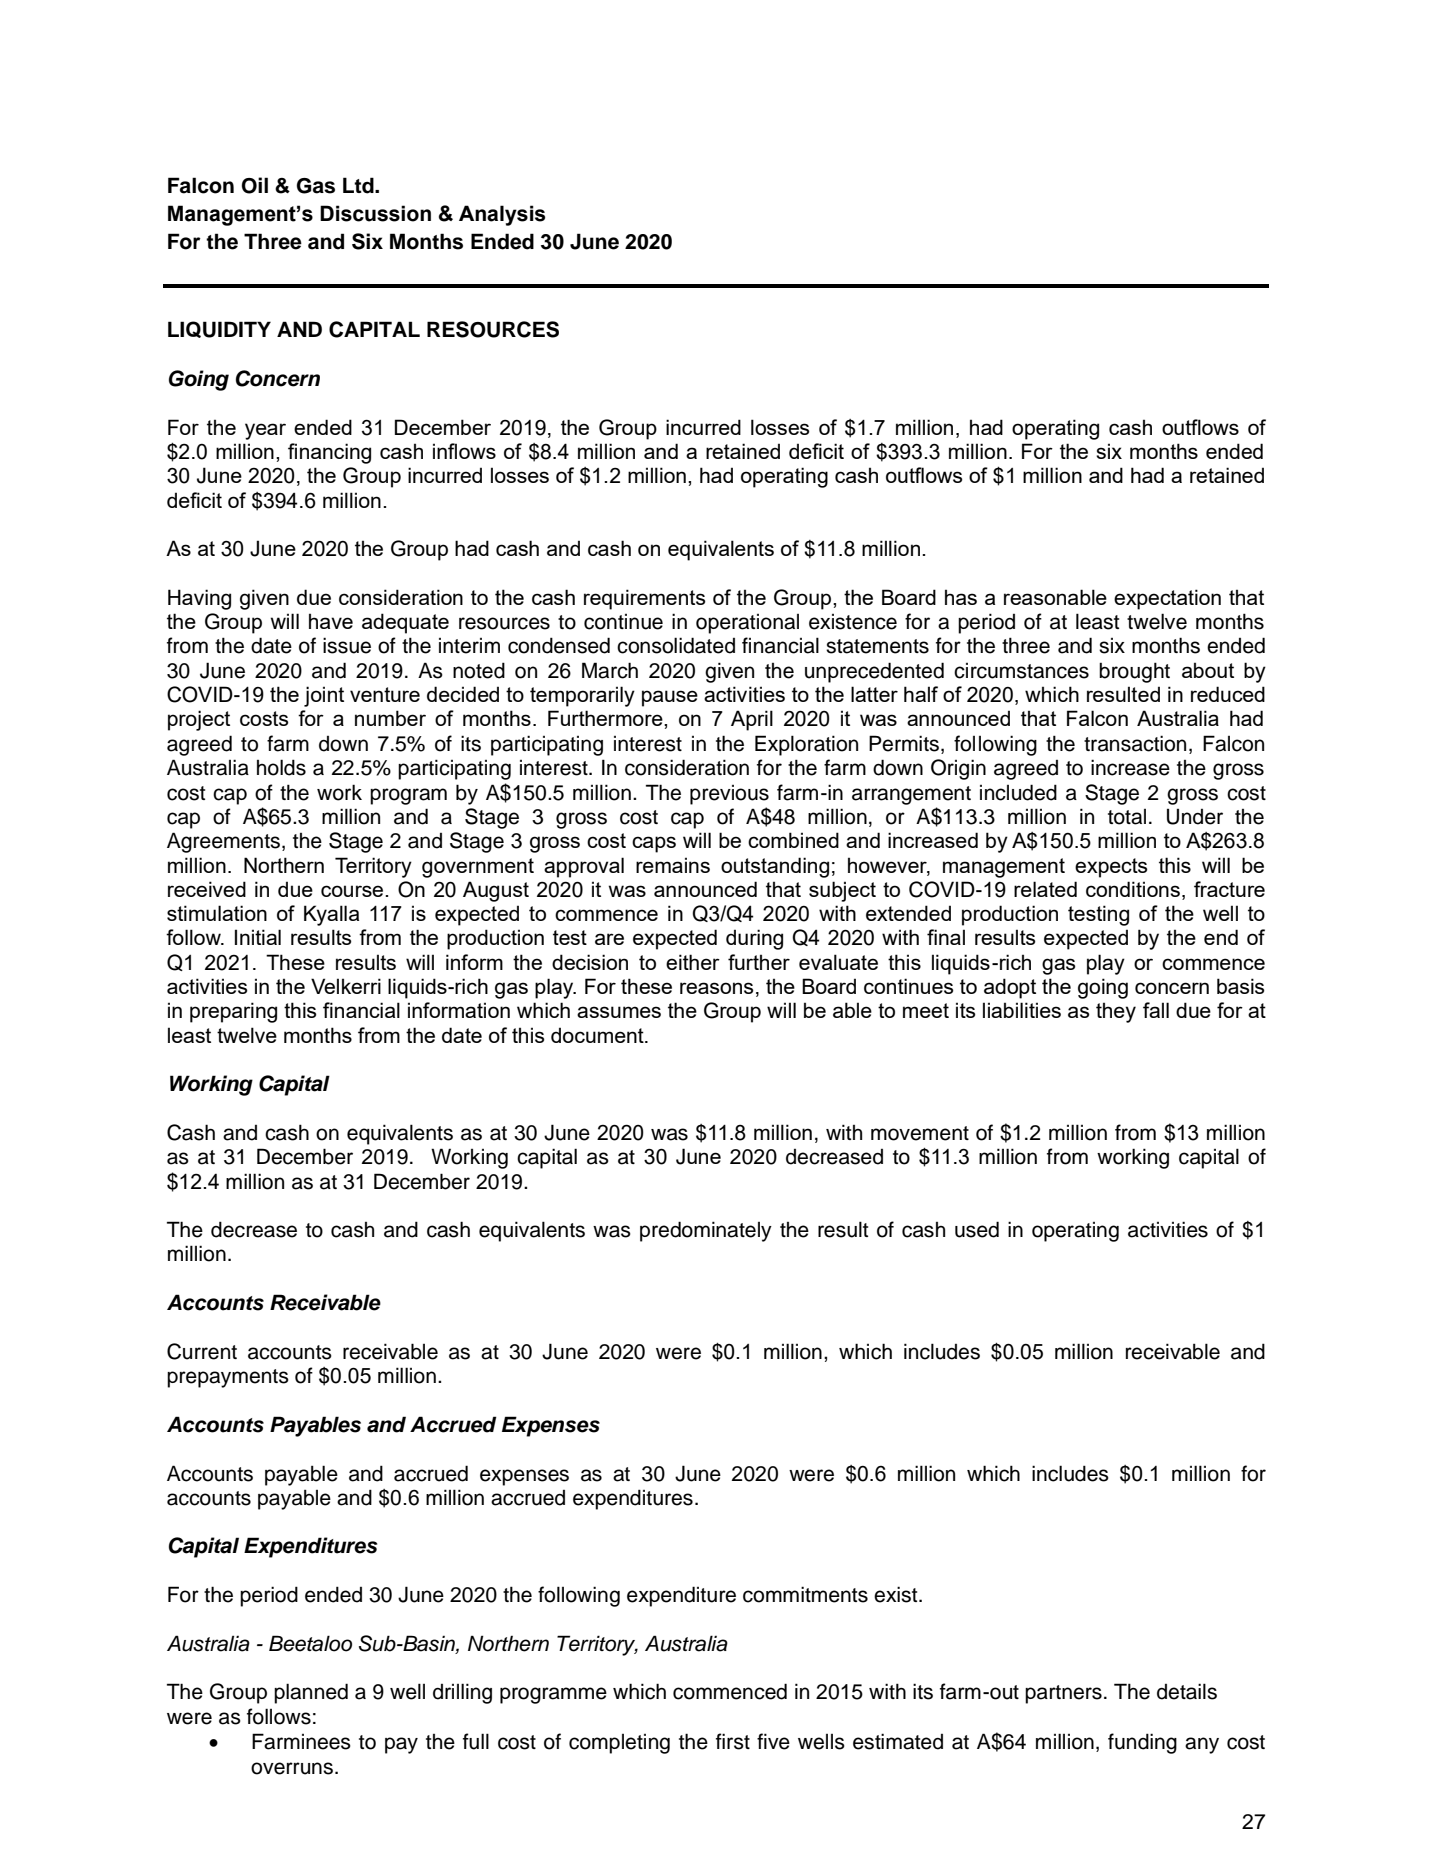  Describe the element at coordinates (311, 1693) in the image. I see `planned` at that location.
